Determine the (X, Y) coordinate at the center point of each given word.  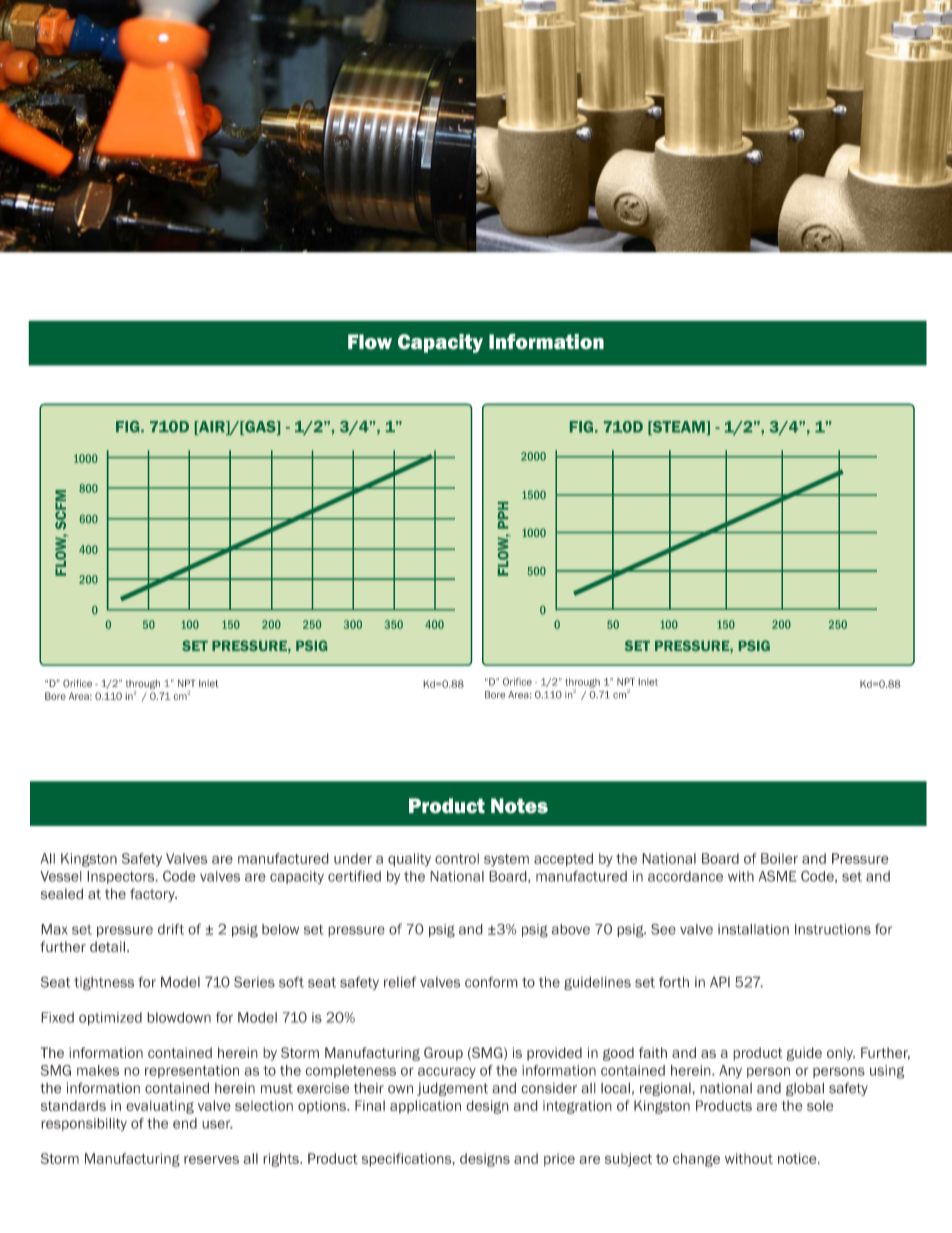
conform (491, 982)
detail (107, 947)
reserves (211, 1159)
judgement (452, 1089)
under (353, 858)
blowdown (179, 1017)
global (805, 1089)
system (506, 860)
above (571, 929)
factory (153, 895)
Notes (519, 806)
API (720, 982)
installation (753, 929)
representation (192, 1071)
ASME (777, 876)
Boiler (779, 858)
